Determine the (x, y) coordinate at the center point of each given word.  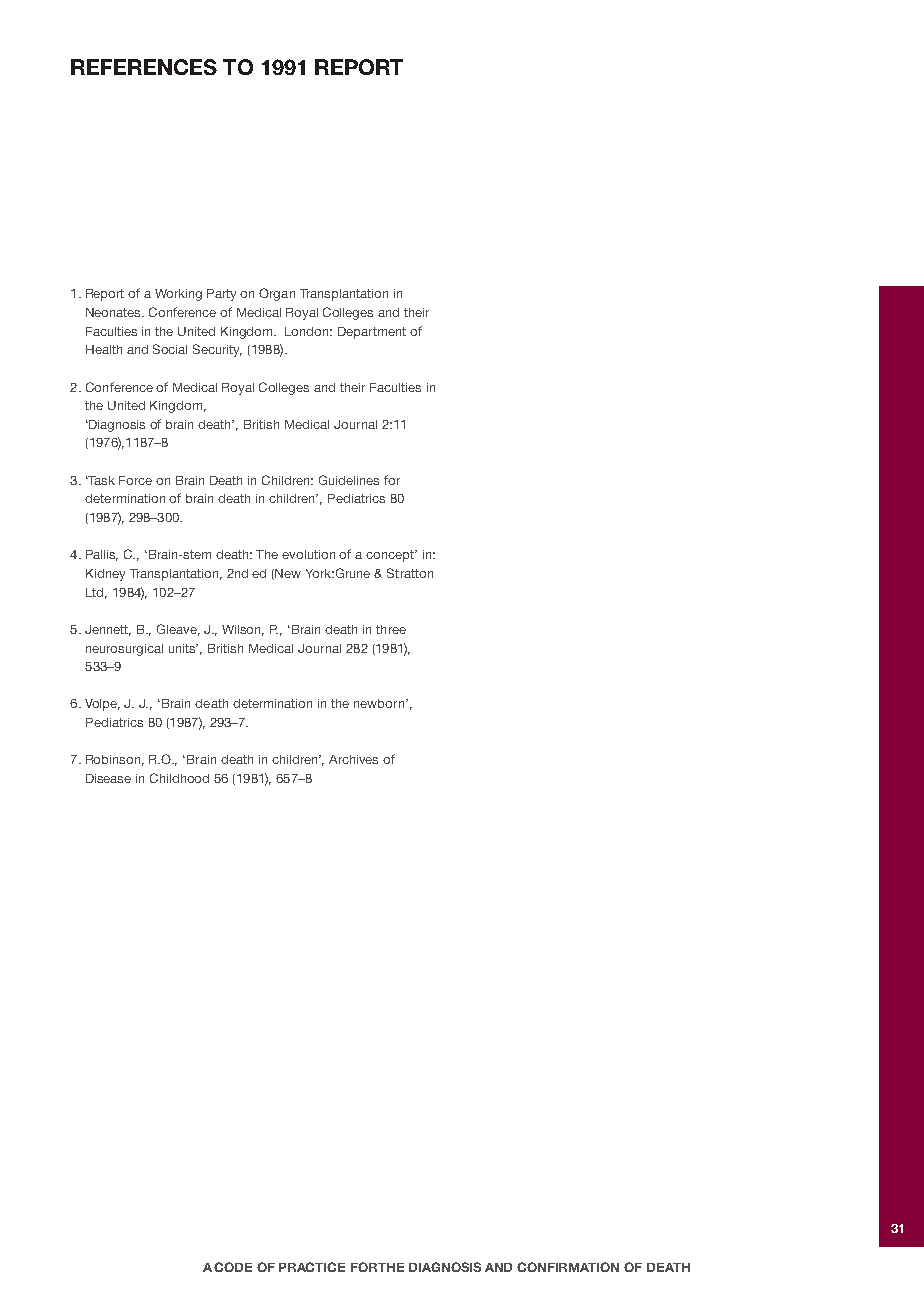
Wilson (243, 630)
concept (391, 556)
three (391, 629)
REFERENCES (144, 67)
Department (372, 333)
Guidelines (349, 480)
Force (135, 480)
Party (221, 295)
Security (217, 350)
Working (178, 295)
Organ (277, 294)
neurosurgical (124, 650)
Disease (108, 778)
